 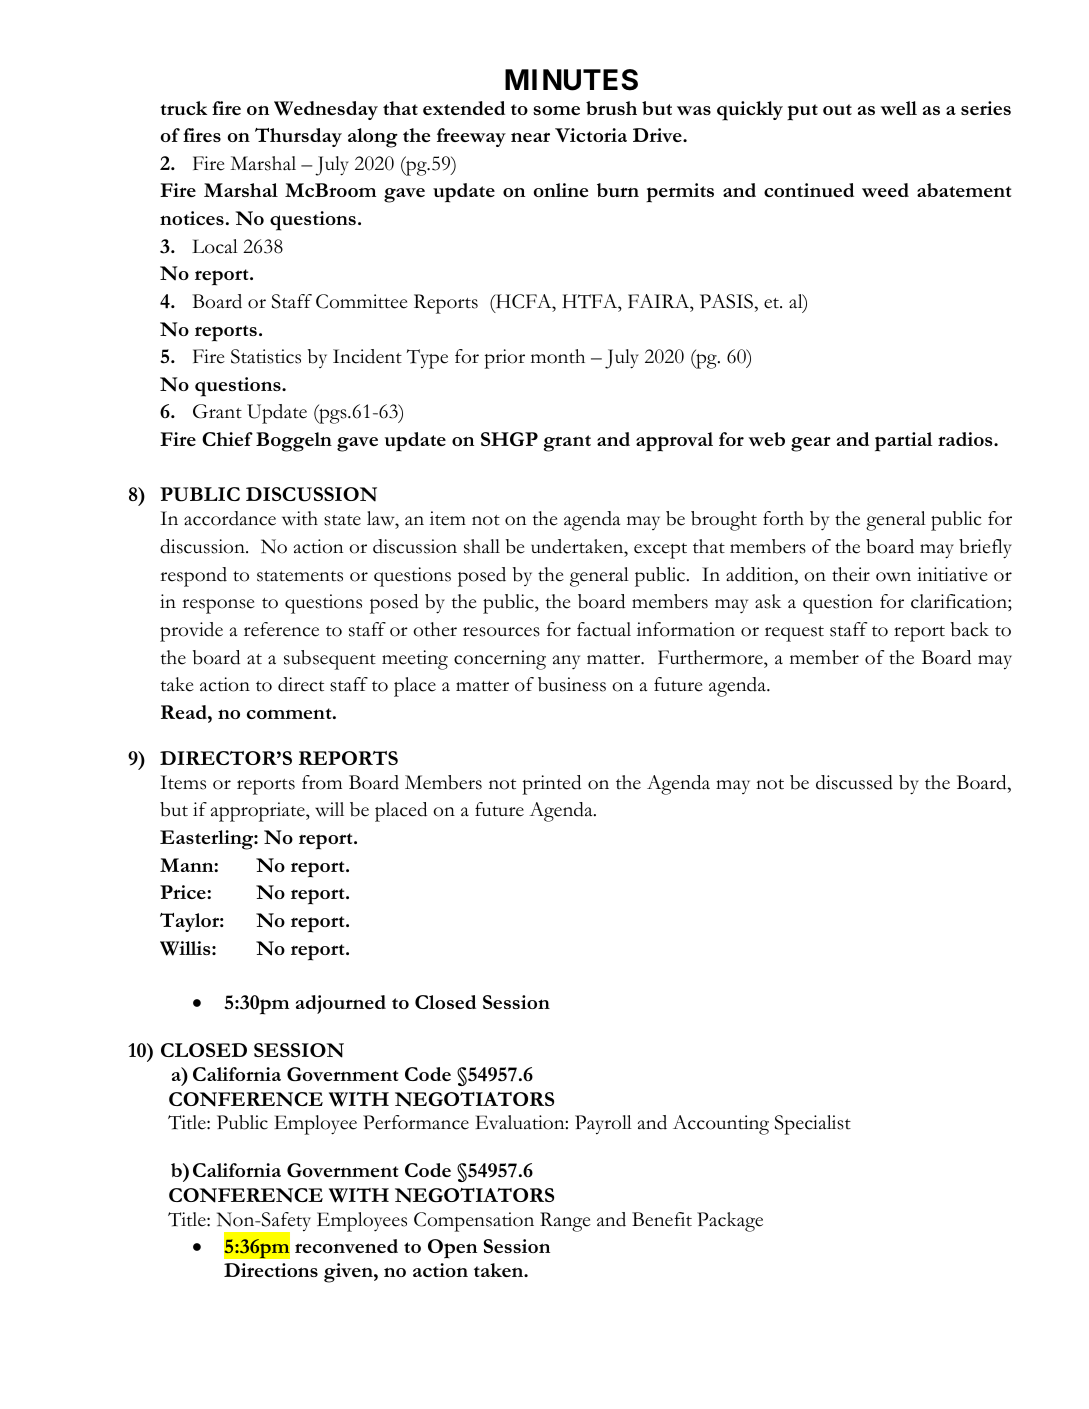 What do you see at coordinates (898, 108) in the image?
I see `well` at bounding box center [898, 108].
